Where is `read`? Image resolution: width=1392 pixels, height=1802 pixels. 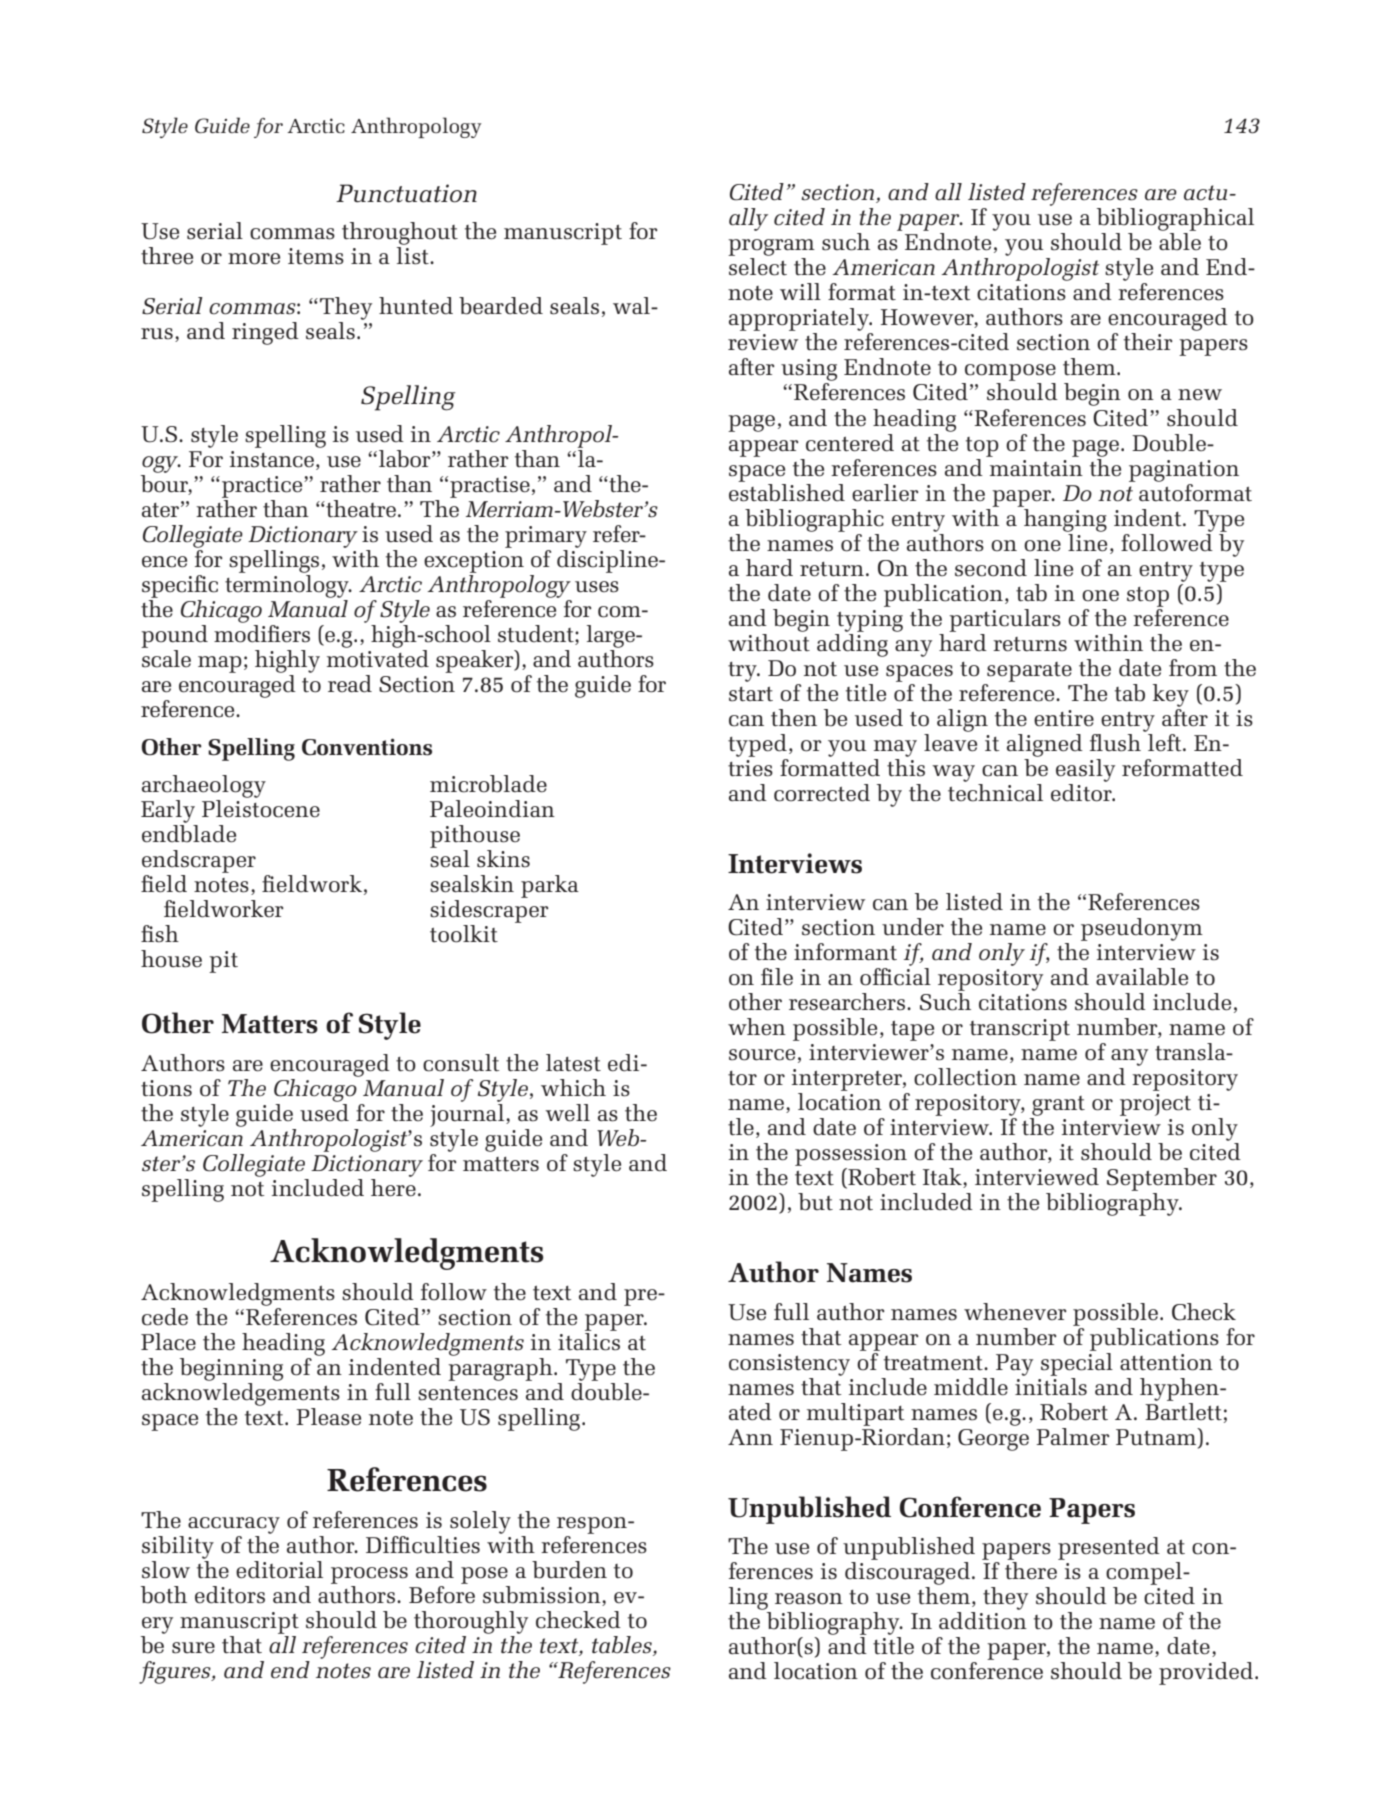
read is located at coordinates (350, 684).
